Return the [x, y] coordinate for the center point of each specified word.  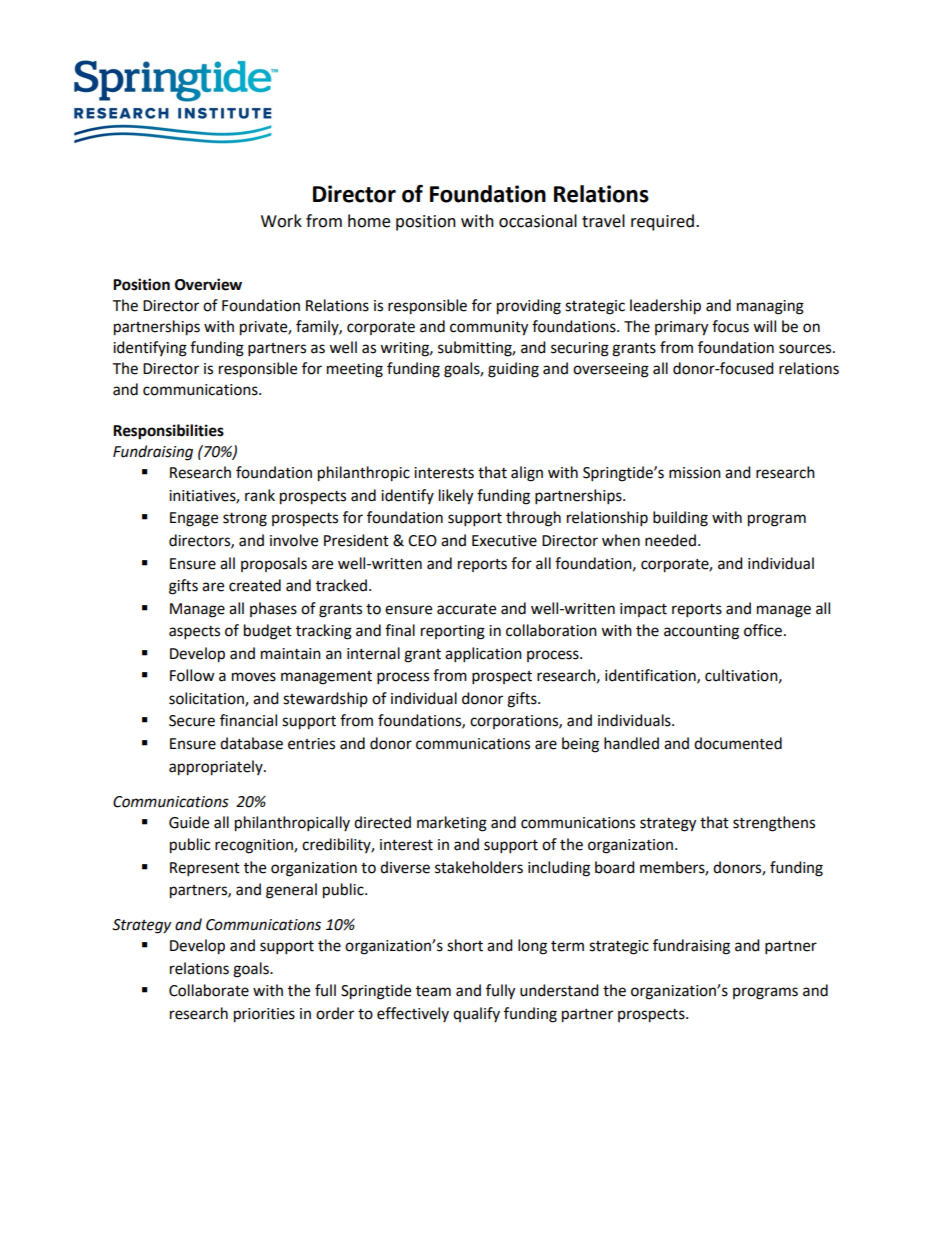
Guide [189, 822]
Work [281, 221]
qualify [476, 1014]
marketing [452, 824]
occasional [538, 221]
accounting [701, 632]
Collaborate [209, 990]
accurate [466, 609]
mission [695, 473]
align [527, 474]
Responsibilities [168, 432]
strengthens [774, 824]
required [662, 222]
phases [273, 609]
